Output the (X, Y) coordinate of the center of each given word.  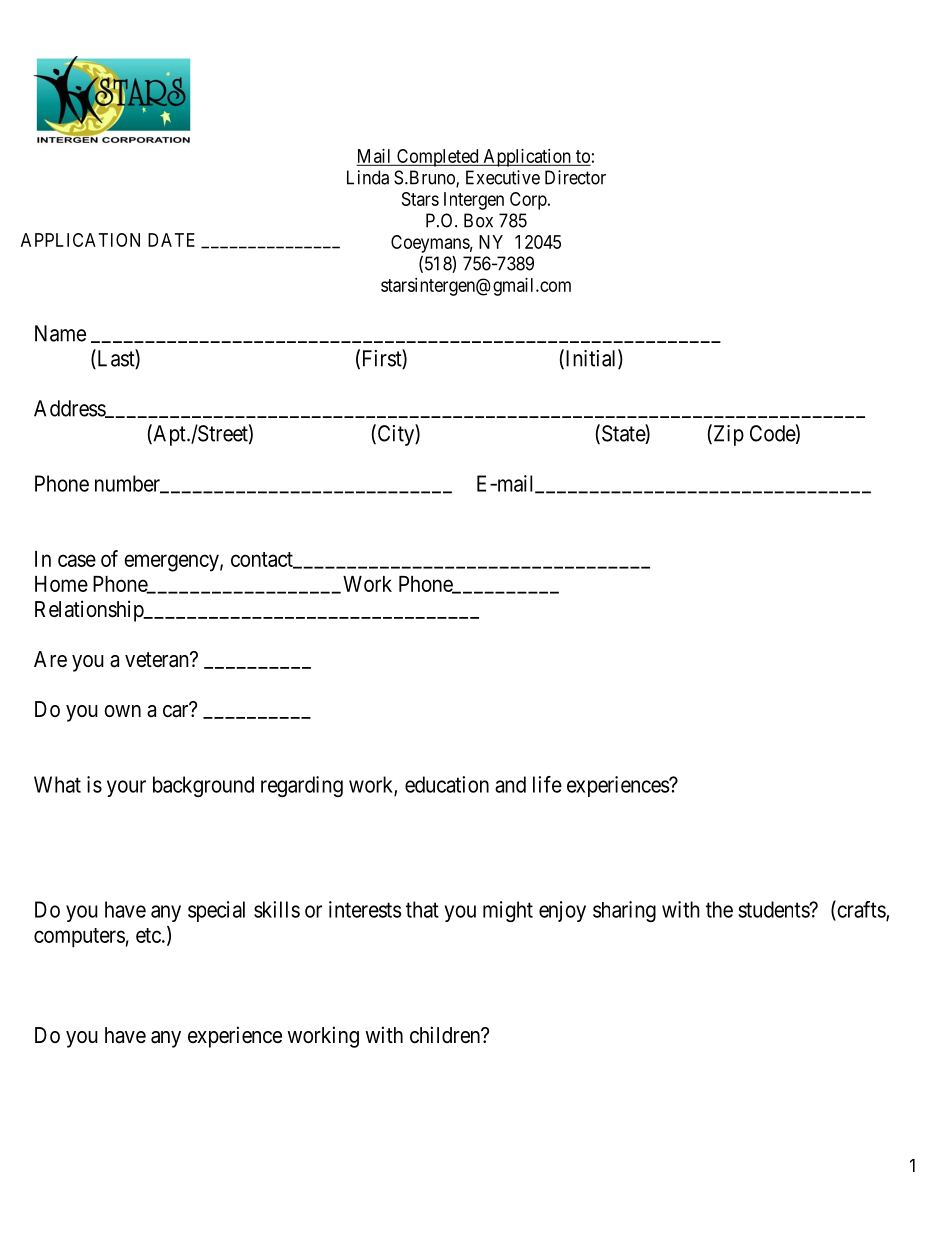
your (126, 788)
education (447, 784)
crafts (861, 910)
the (719, 909)
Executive (503, 177)
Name (60, 333)
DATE (171, 240)
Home (61, 584)
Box (478, 220)
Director (575, 177)
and (510, 784)
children (446, 1035)
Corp (528, 201)
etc (148, 935)
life (547, 784)
